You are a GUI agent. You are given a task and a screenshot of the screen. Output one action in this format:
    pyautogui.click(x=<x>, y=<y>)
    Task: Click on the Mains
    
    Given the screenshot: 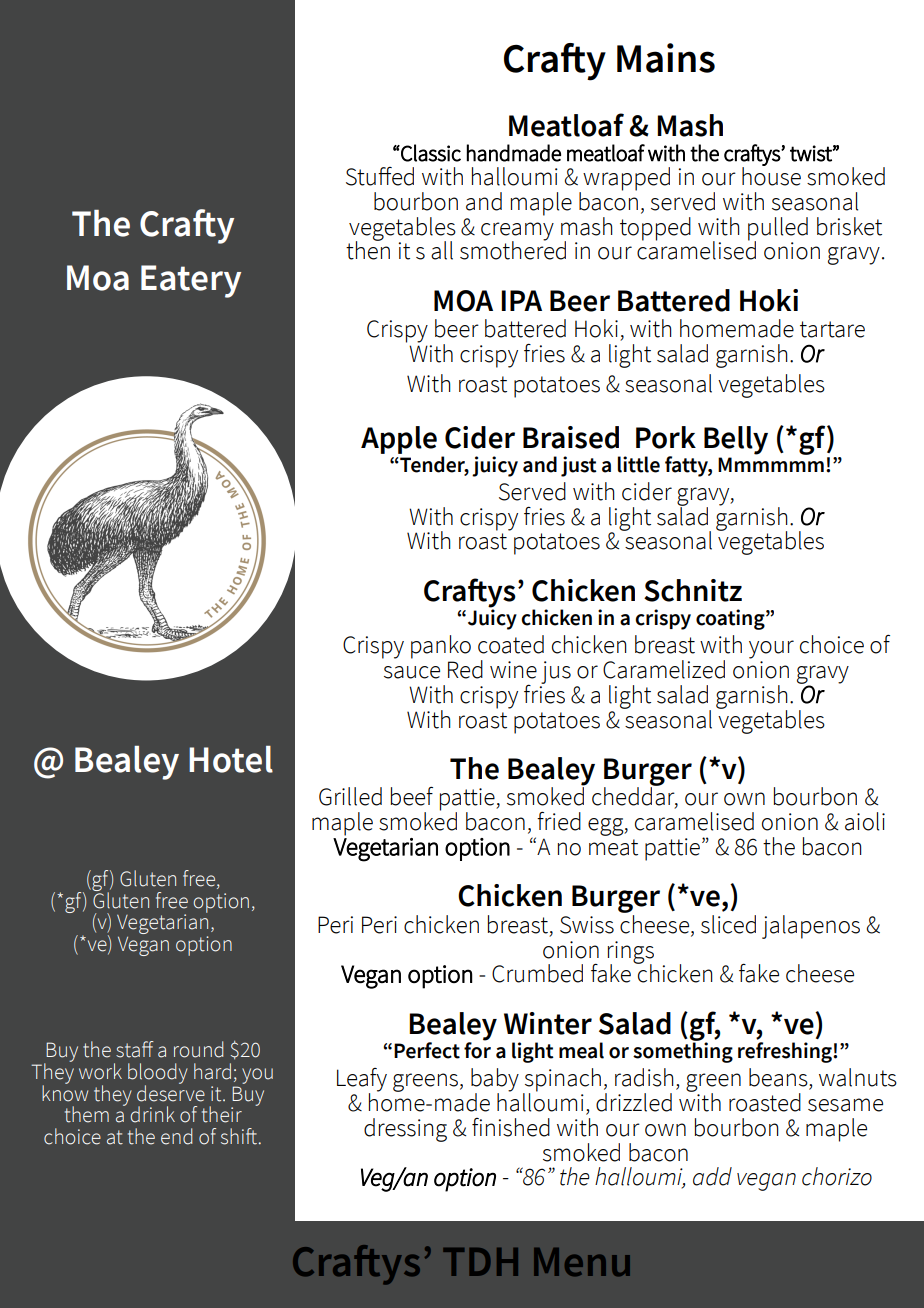 What is the action you would take?
    pyautogui.click(x=666, y=58)
